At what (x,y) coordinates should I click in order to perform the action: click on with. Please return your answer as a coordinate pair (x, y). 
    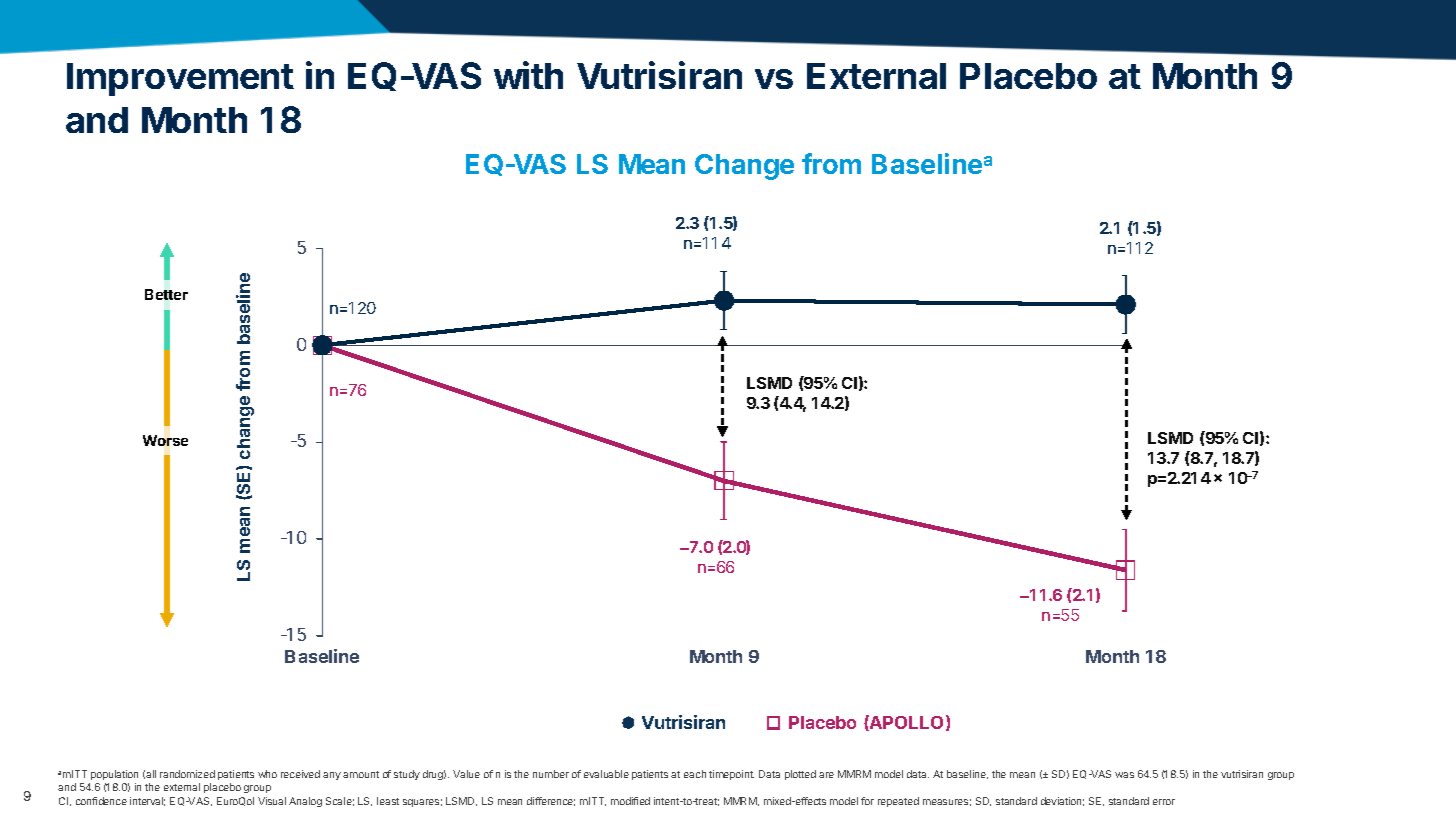
    Looking at the image, I should click on (528, 75).
